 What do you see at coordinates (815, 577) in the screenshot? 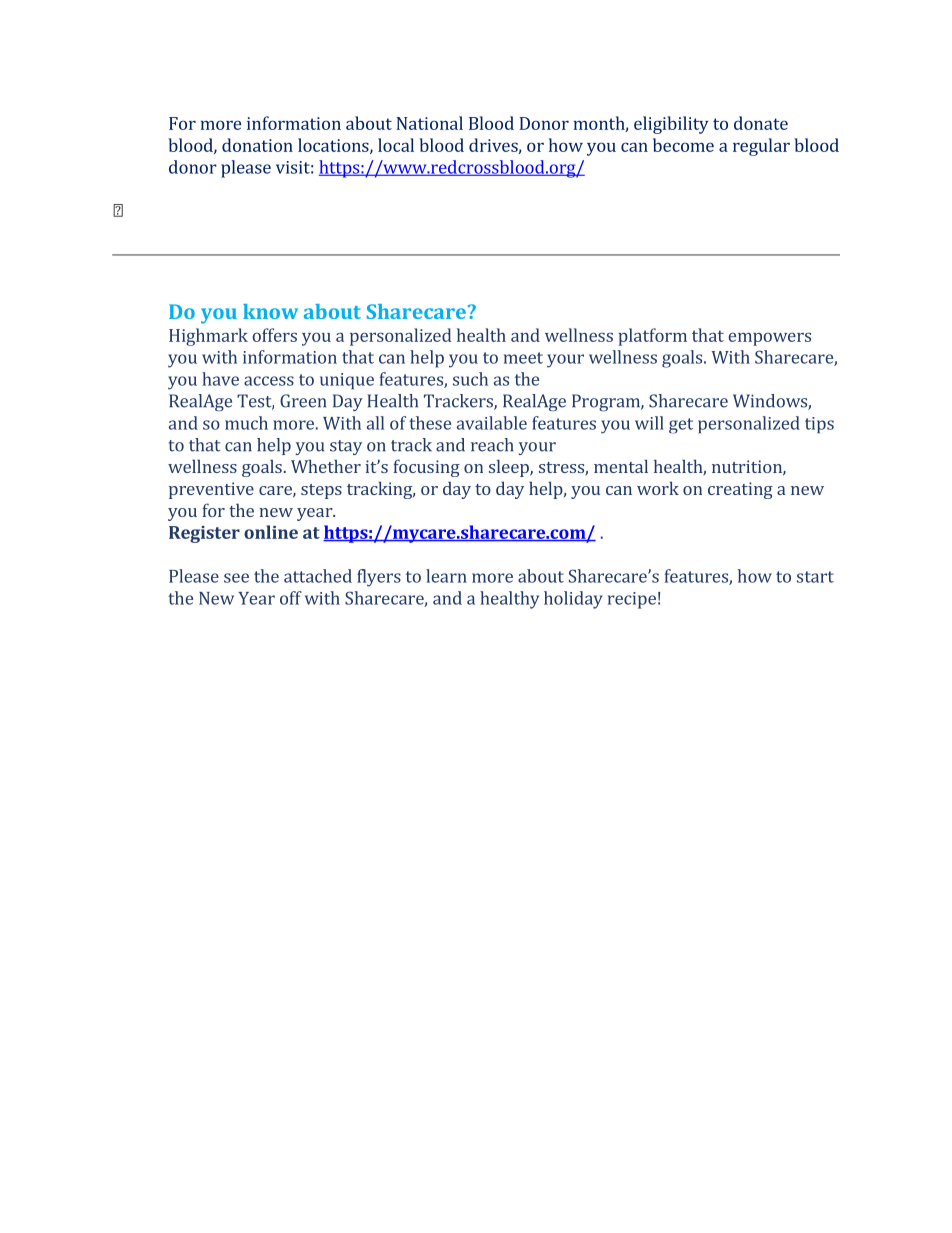
I see `start` at bounding box center [815, 577].
